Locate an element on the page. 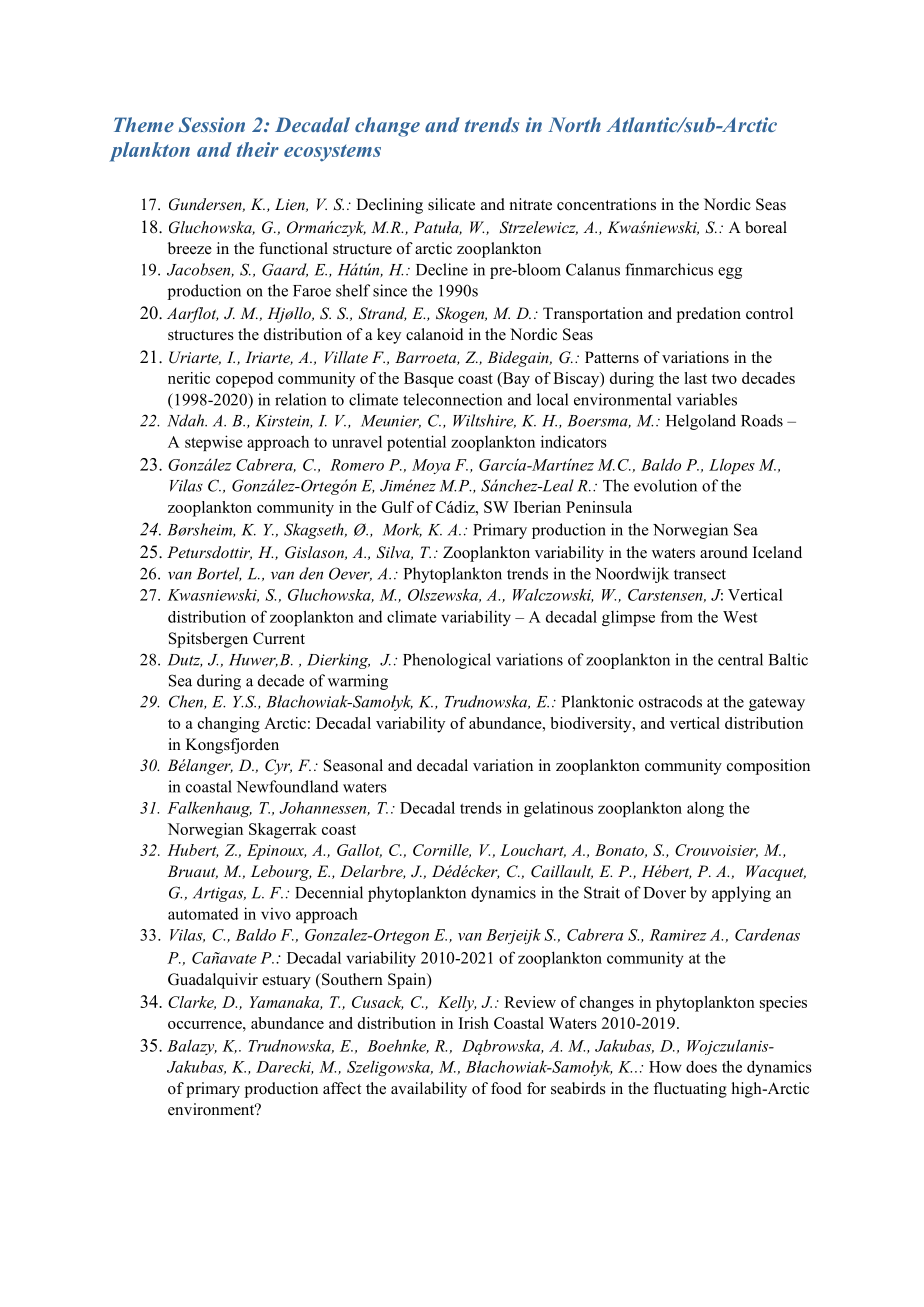 This page has height=1307, width=924. silicate is located at coordinates (451, 204).
